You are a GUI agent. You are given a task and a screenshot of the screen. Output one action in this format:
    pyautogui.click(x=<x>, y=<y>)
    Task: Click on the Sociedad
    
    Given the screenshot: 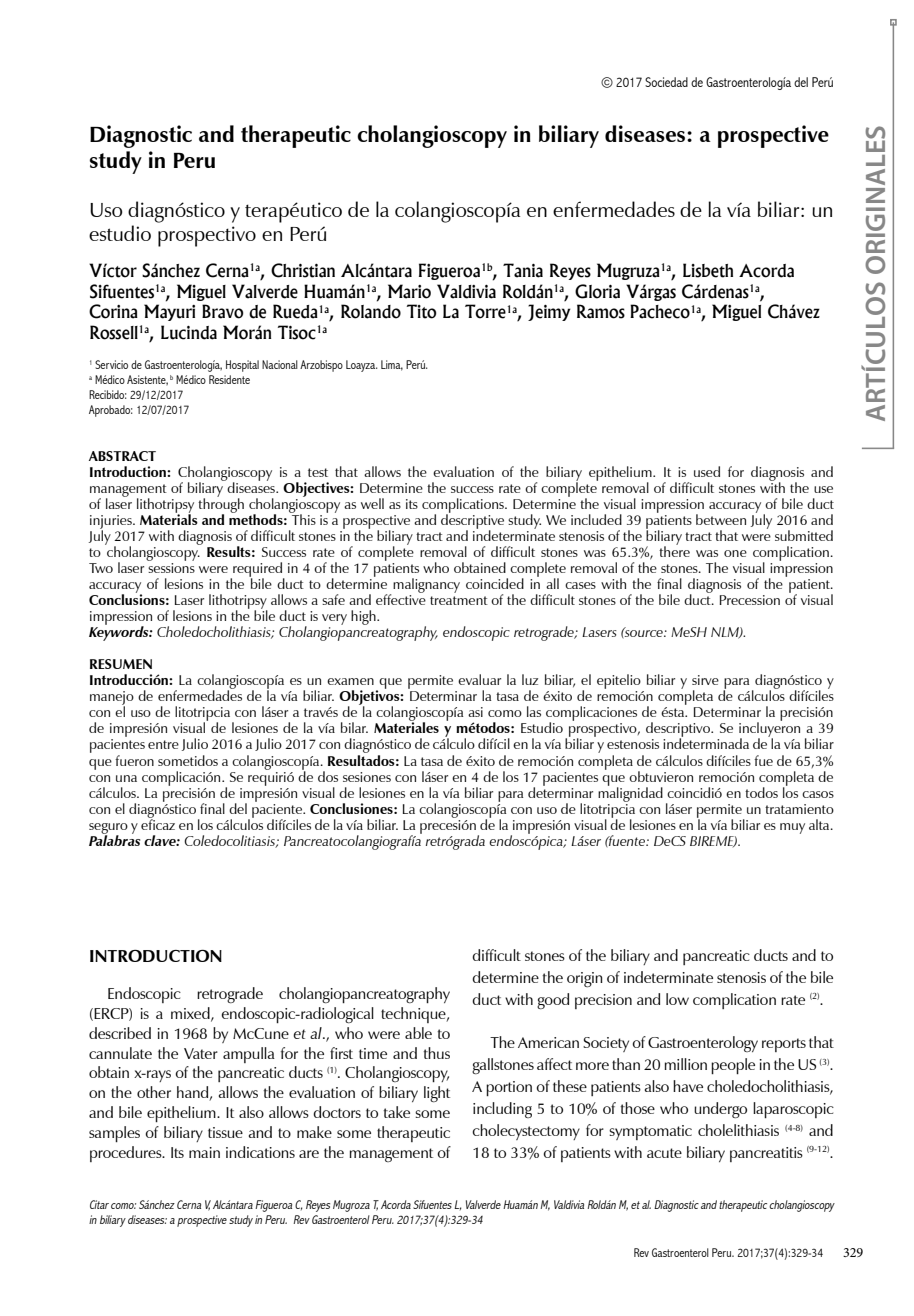 What is the action you would take?
    pyautogui.click(x=666, y=82)
